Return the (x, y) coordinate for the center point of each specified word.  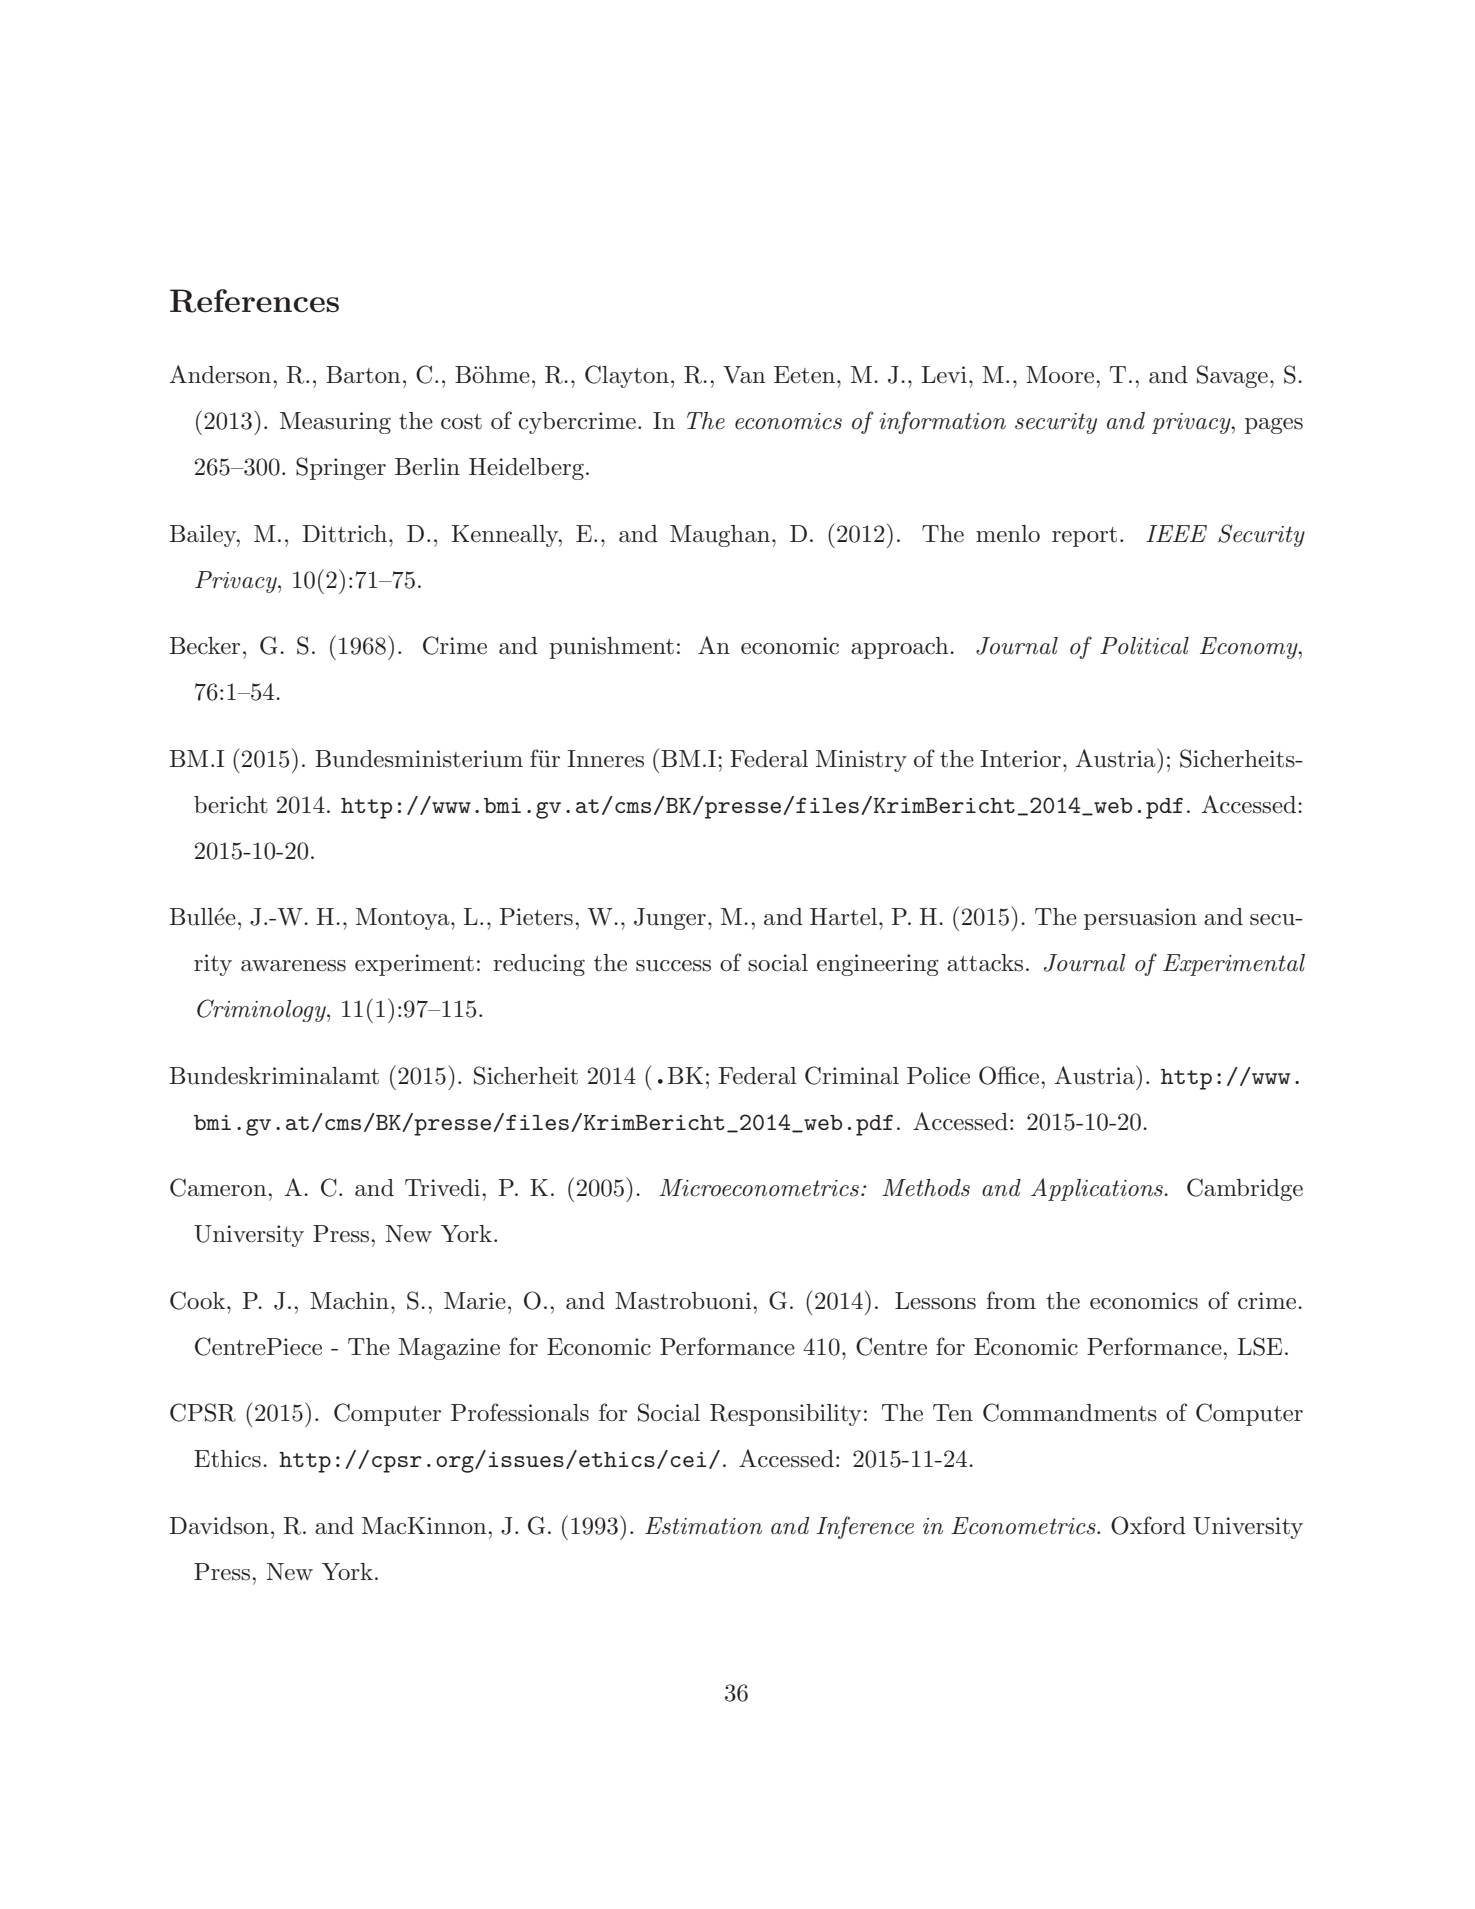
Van (744, 375)
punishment (611, 648)
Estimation (703, 1526)
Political (1144, 646)
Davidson (219, 1526)
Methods (926, 1188)
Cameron (219, 1187)
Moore (1060, 375)
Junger (670, 919)
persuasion (1140, 919)
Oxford (1148, 1525)
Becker (205, 646)
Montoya (404, 919)
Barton (363, 375)
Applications (1098, 1189)
